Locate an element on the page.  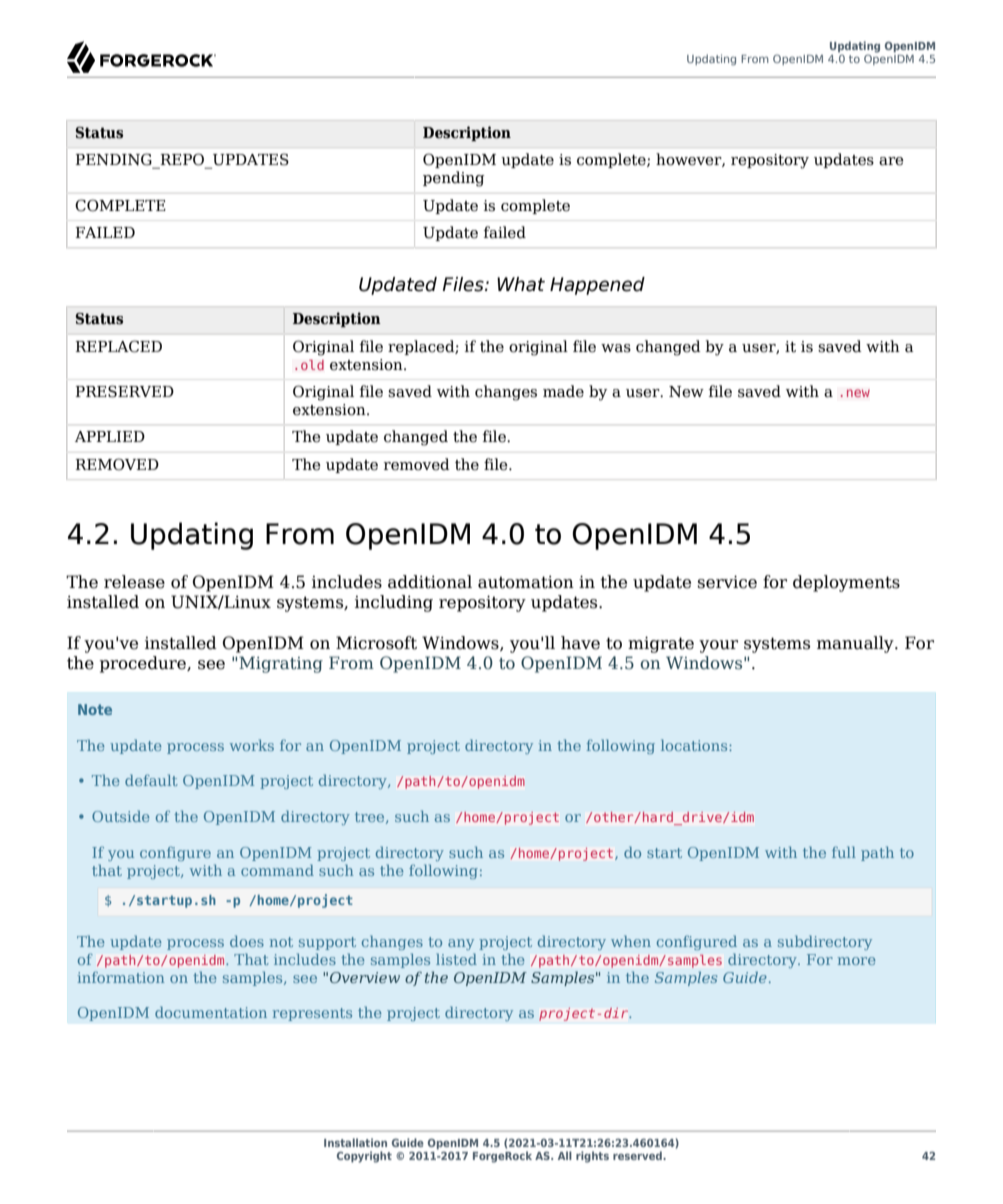
manually is located at coordinates (856, 644).
